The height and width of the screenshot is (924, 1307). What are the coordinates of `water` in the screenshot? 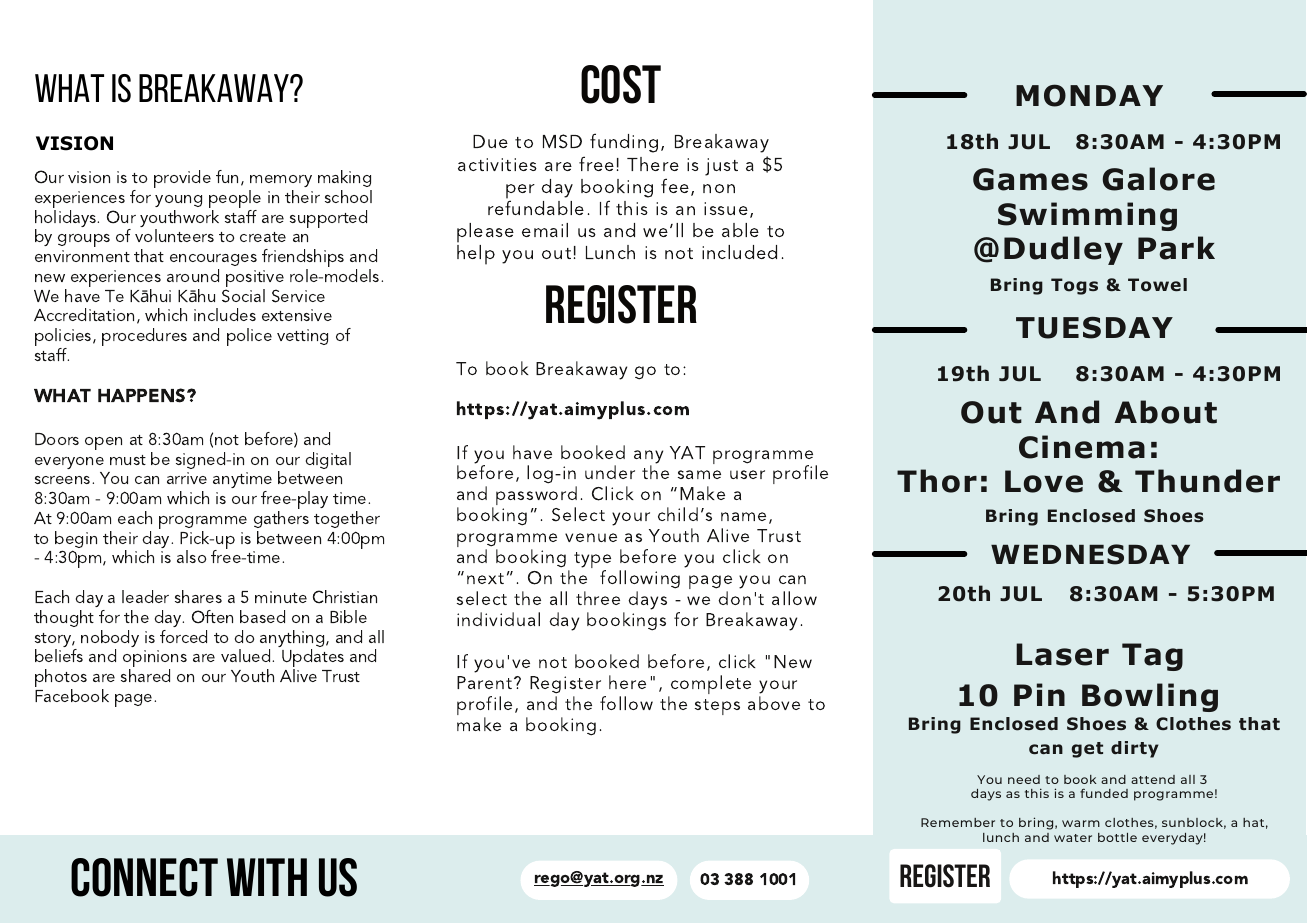 It's located at (1073, 838).
